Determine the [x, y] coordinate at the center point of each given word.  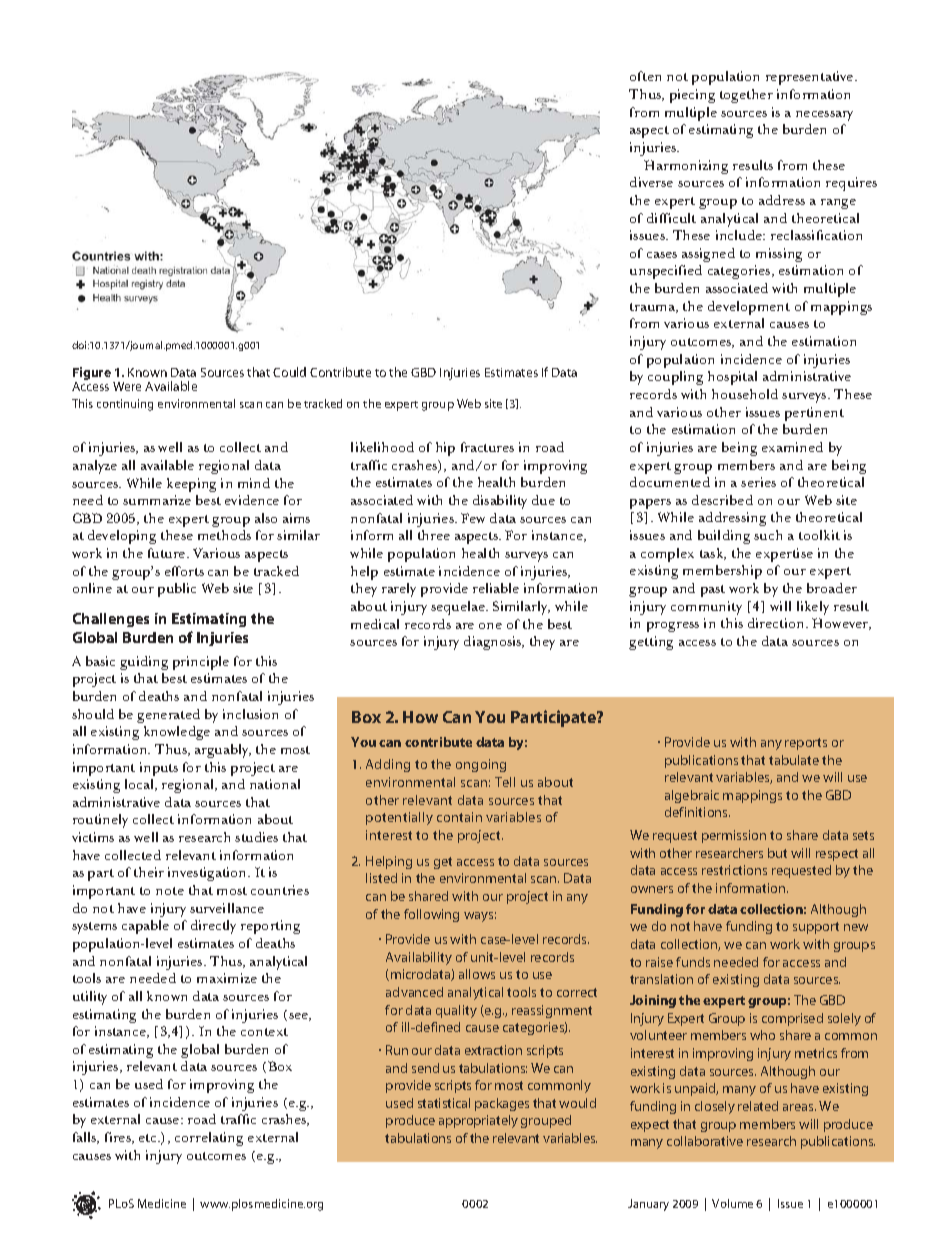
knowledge [177, 733]
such [768, 535]
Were [127, 386]
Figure [92, 375]
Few [473, 518]
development [749, 308]
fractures [487, 447]
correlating [209, 1139]
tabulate [794, 760]
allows [477, 974]
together [746, 96]
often [645, 76]
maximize [227, 978]
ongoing [481, 765]
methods [224, 535]
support [816, 928]
